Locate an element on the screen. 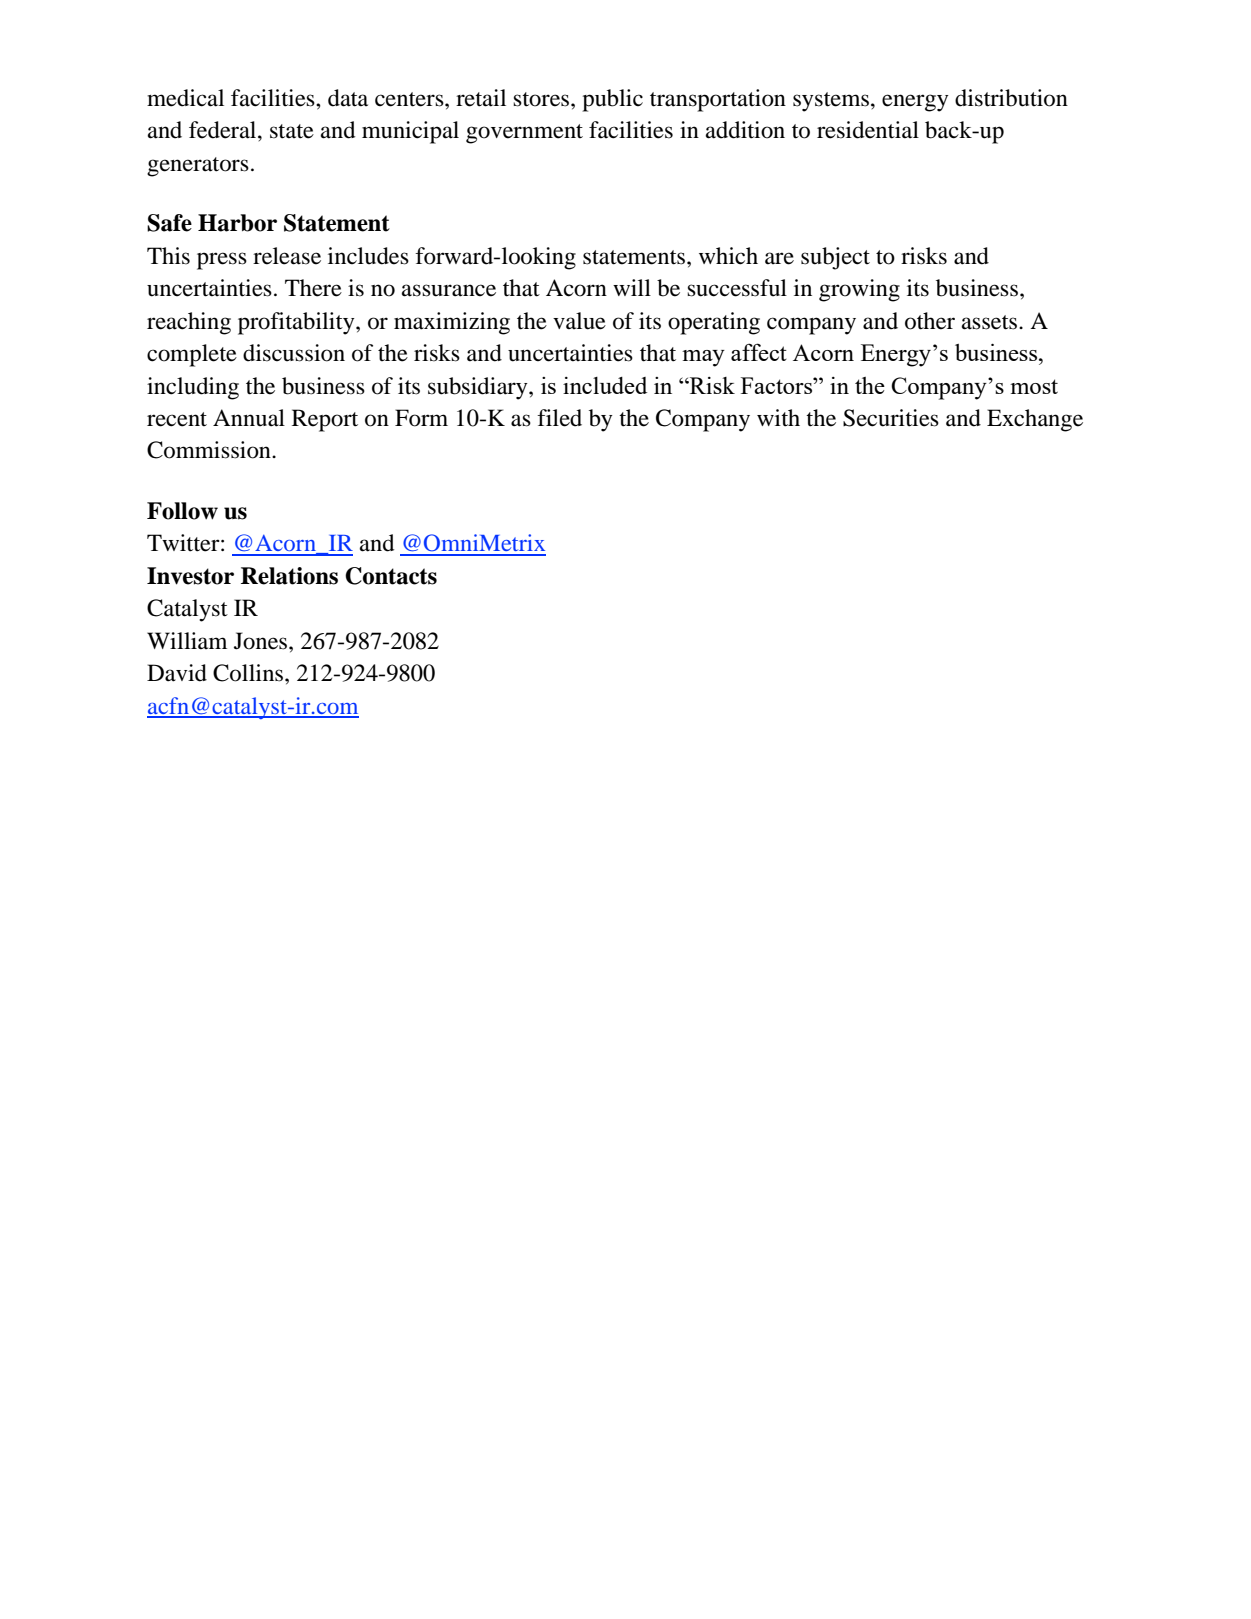 The image size is (1251, 1619). federal is located at coordinates (224, 130).
